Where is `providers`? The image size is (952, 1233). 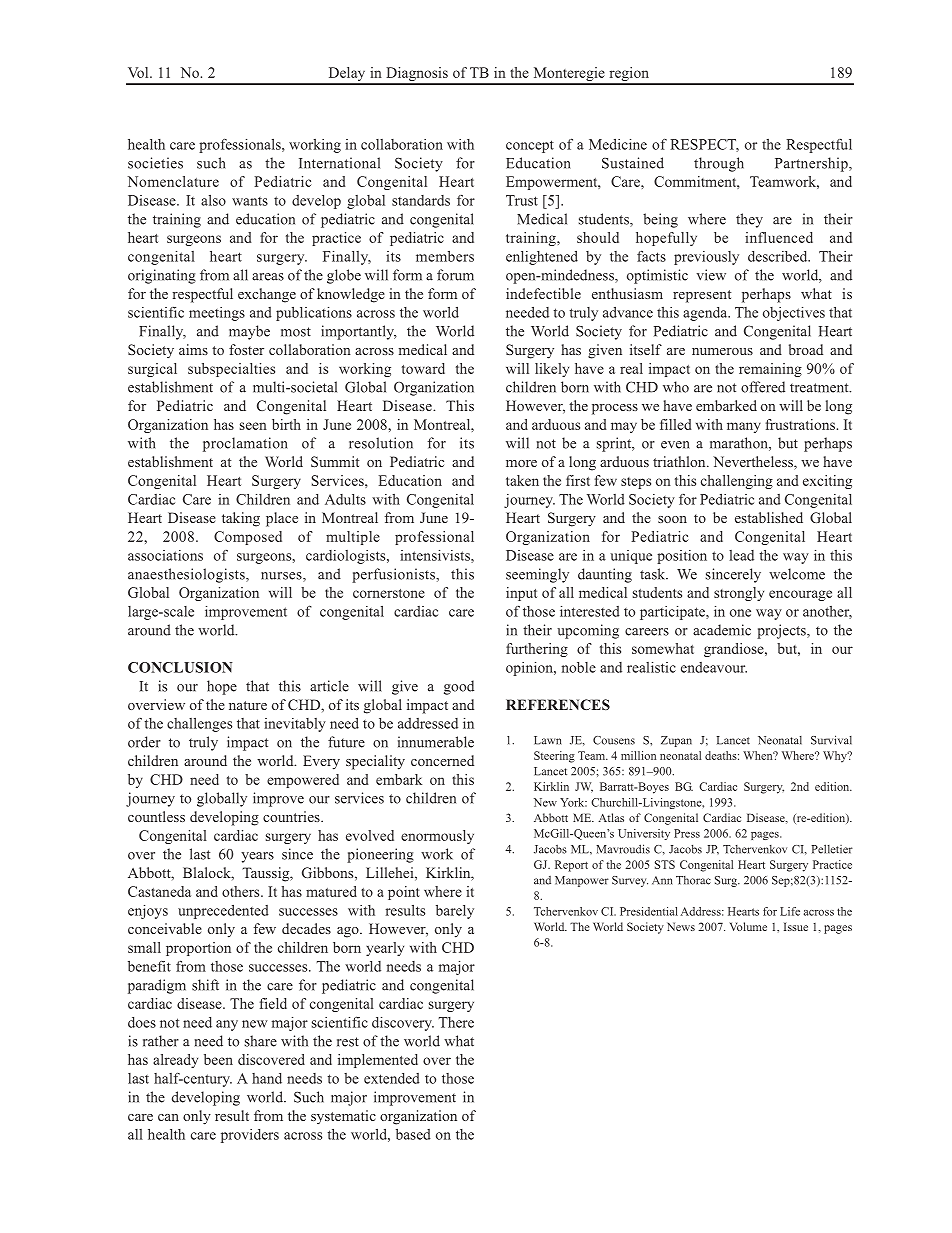
providers is located at coordinates (250, 1136).
